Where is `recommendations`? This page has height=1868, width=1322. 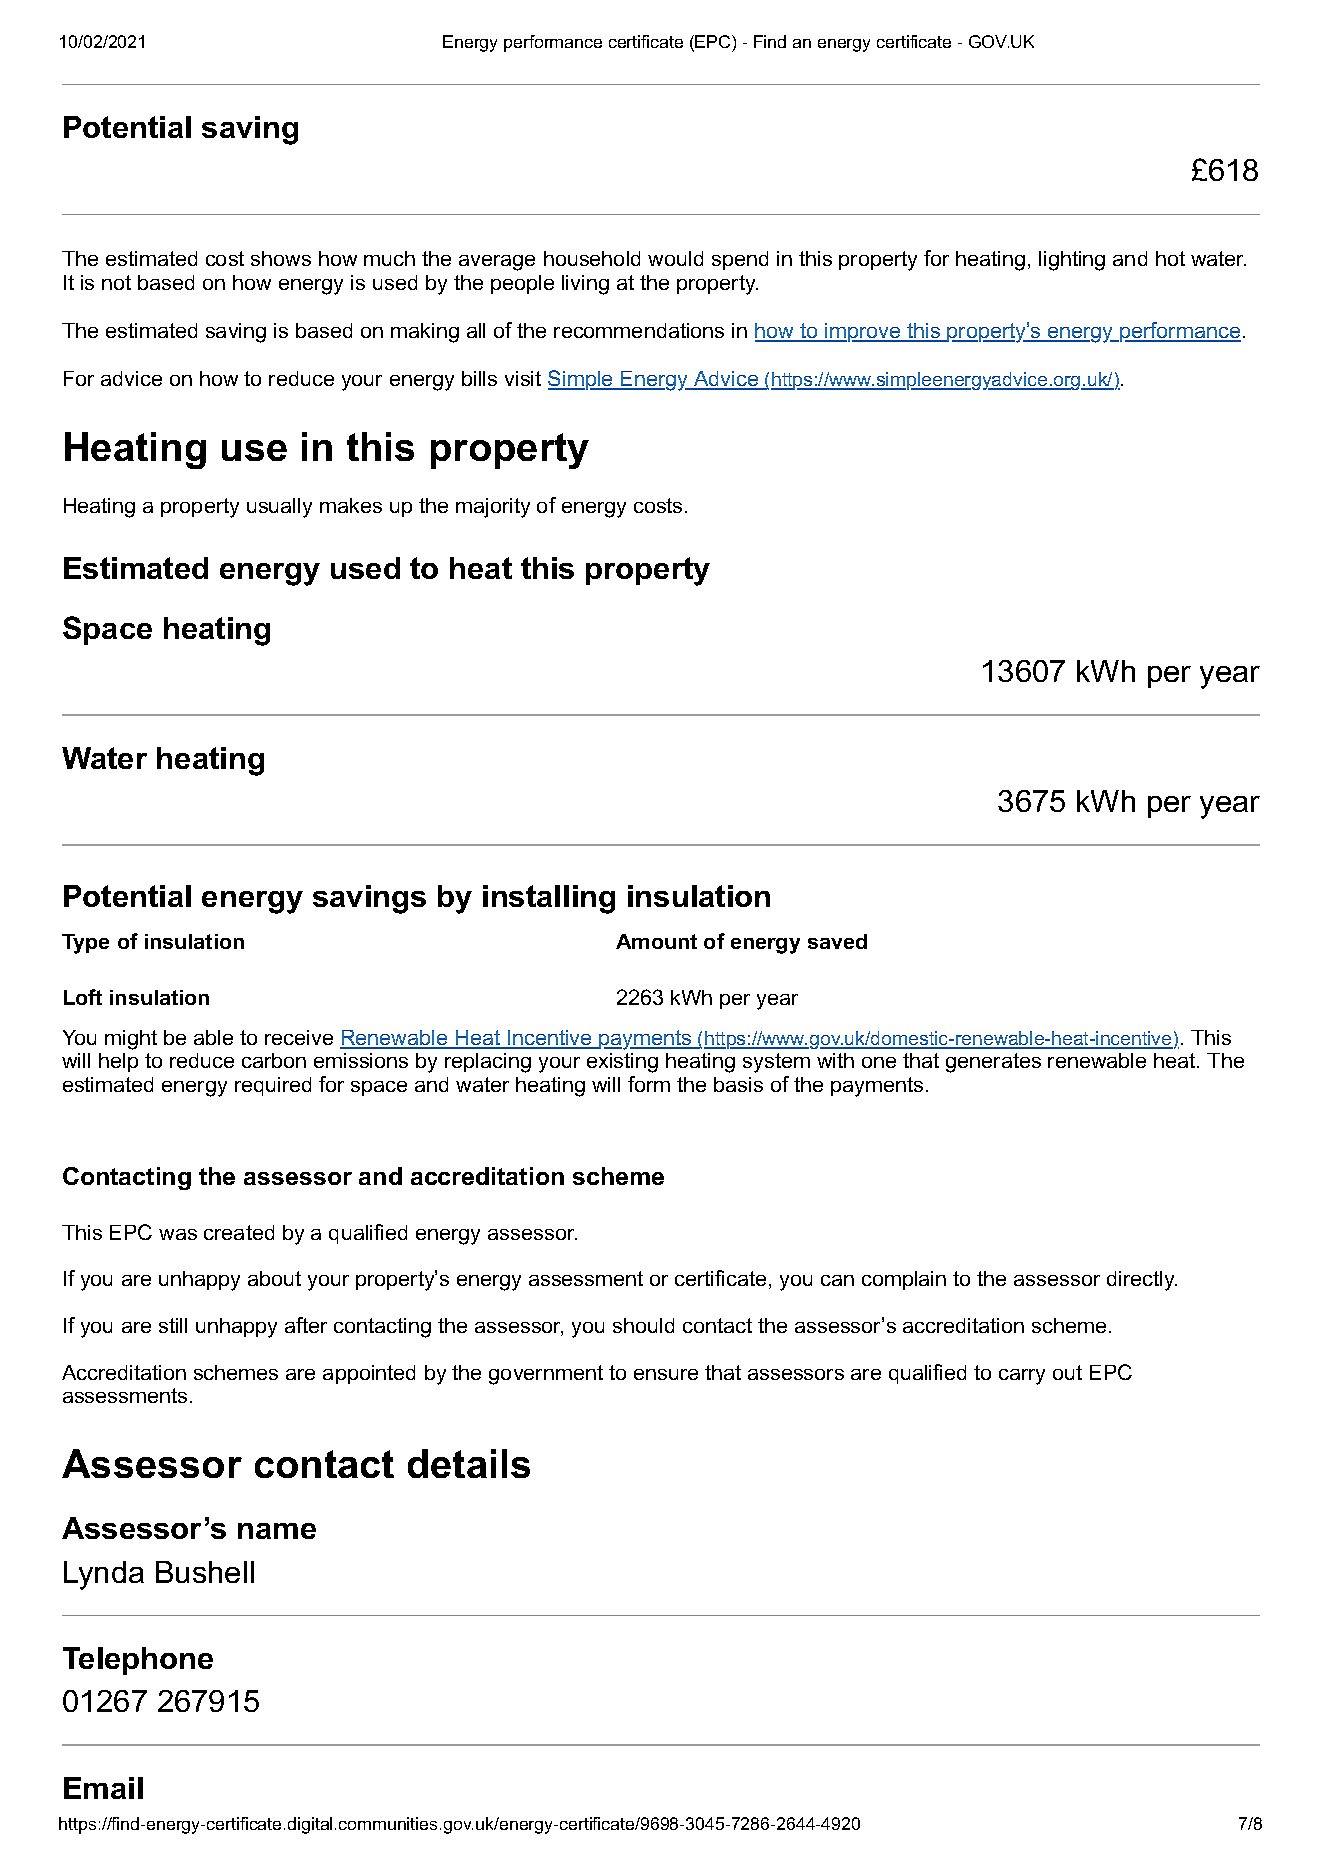 recommendations is located at coordinates (639, 330).
